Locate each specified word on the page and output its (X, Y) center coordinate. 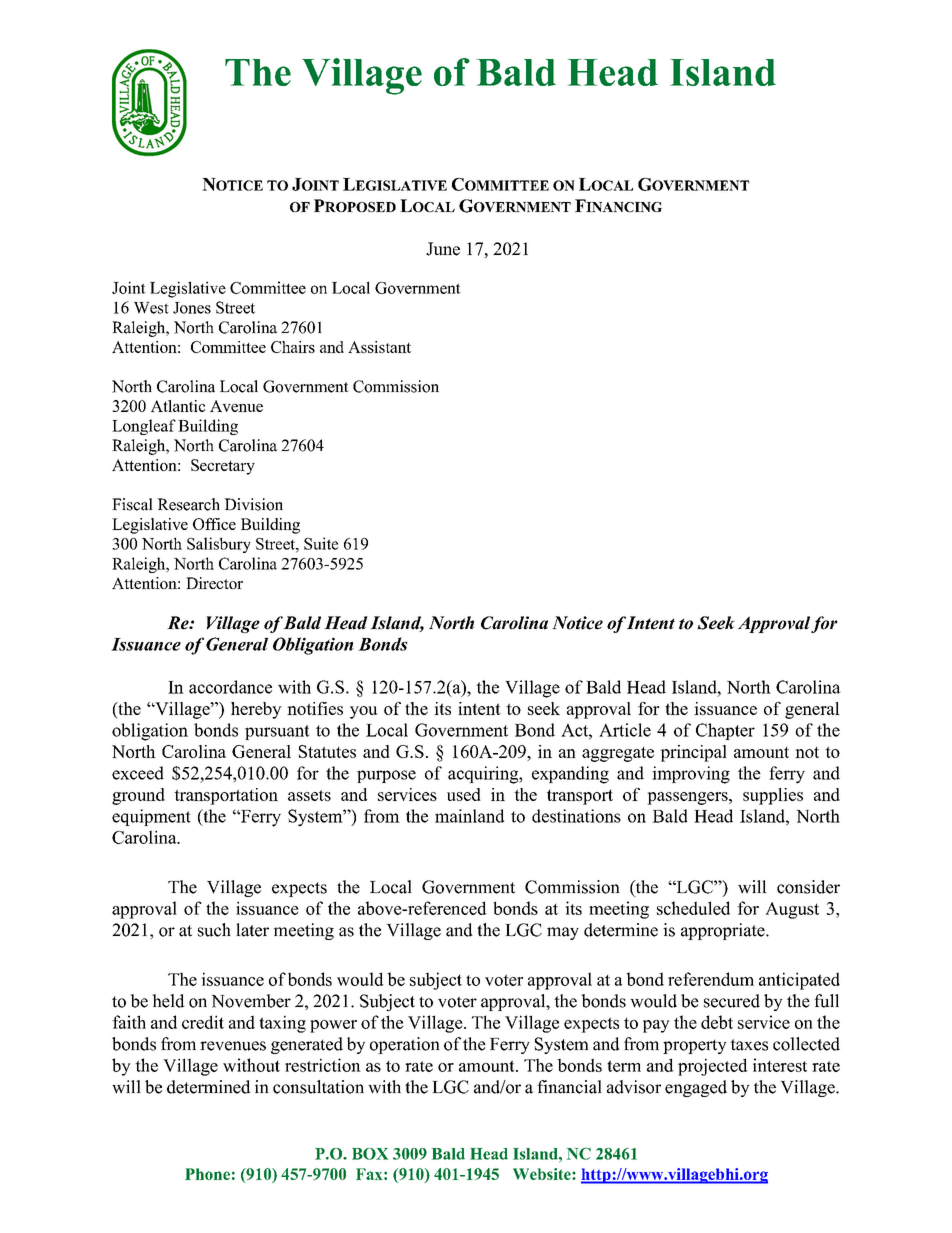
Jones (192, 308)
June (443, 249)
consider (808, 887)
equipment (151, 817)
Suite (321, 543)
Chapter (725, 731)
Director (214, 583)
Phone (207, 1174)
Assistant (379, 347)
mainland (469, 816)
